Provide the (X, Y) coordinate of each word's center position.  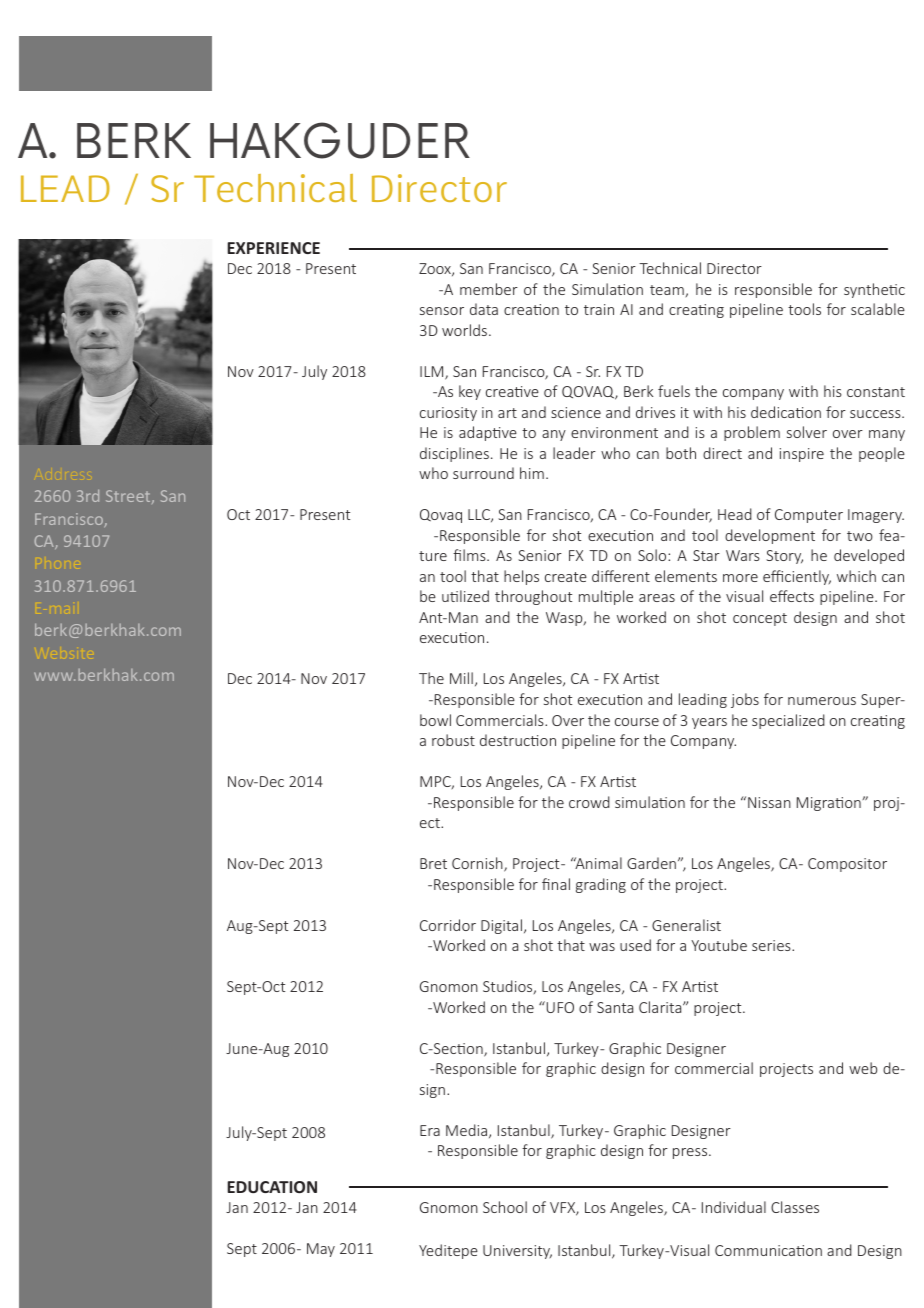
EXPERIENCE (273, 248)
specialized (788, 721)
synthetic (874, 290)
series (772, 945)
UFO (560, 1007)
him (532, 473)
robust (453, 740)
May (321, 1250)
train (599, 309)
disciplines (454, 454)
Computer (809, 516)
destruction (518, 740)
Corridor (448, 925)
